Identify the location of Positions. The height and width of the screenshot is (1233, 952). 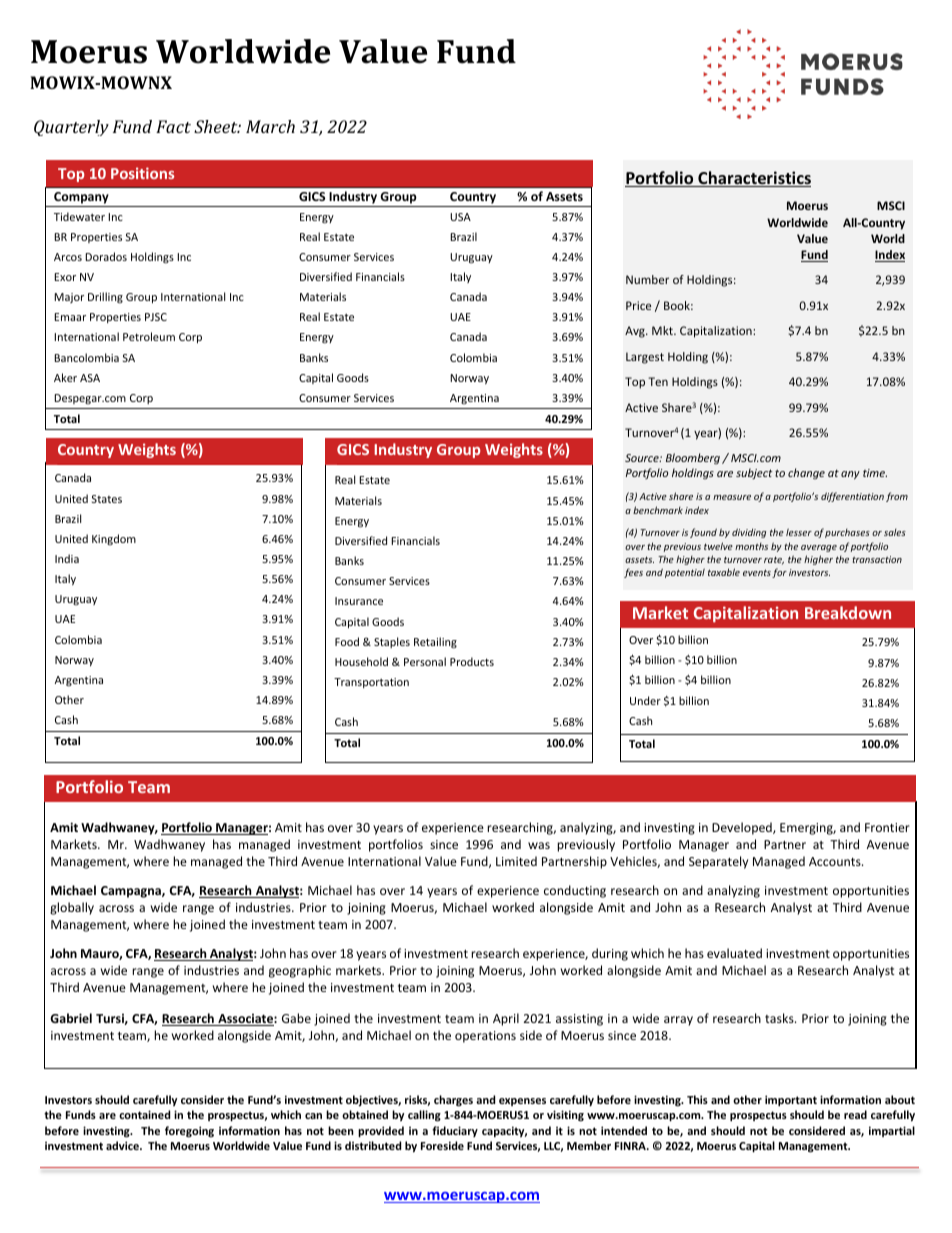
(142, 173).
